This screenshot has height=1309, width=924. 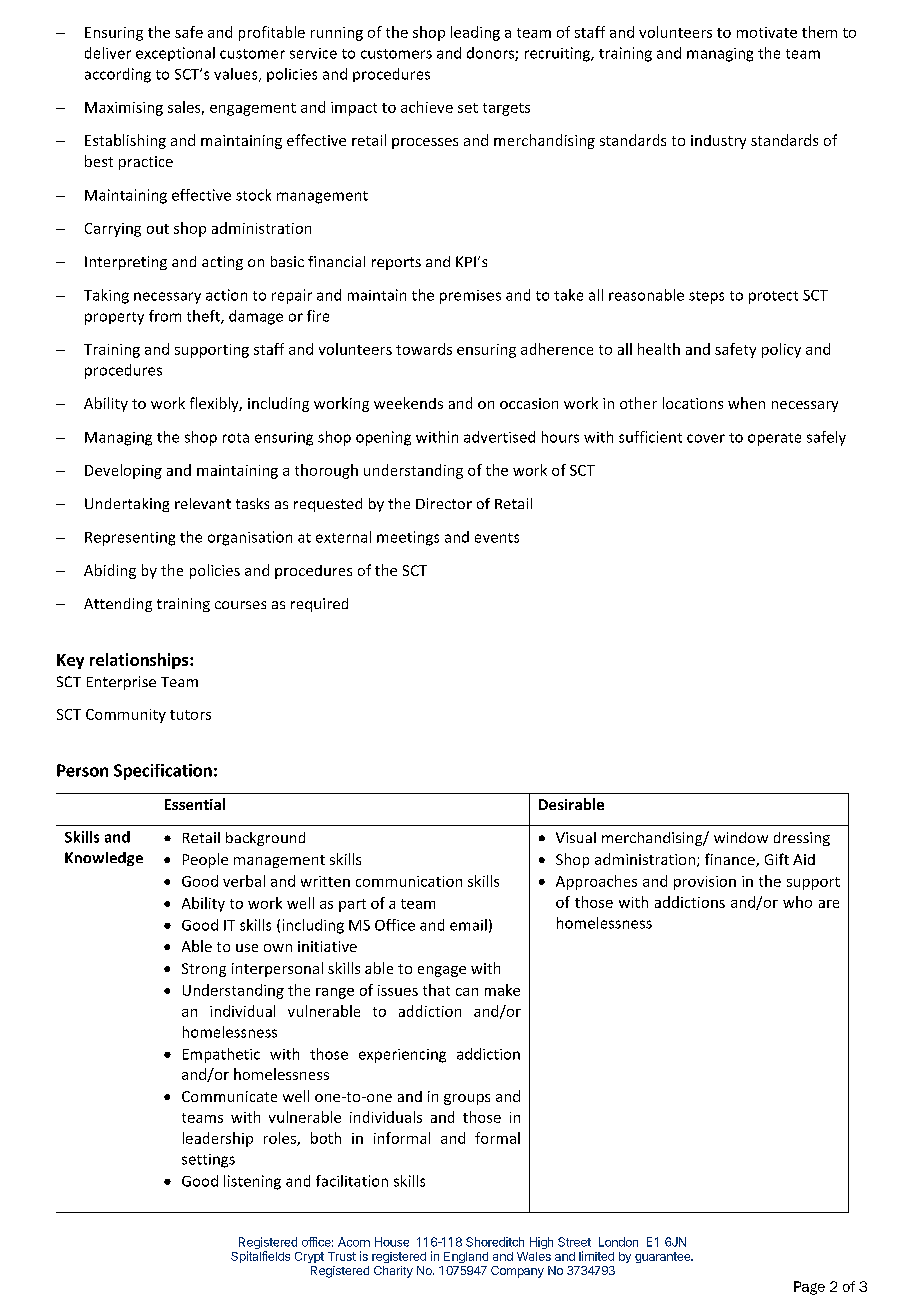 What do you see at coordinates (165, 316) in the screenshot?
I see `from` at bounding box center [165, 316].
